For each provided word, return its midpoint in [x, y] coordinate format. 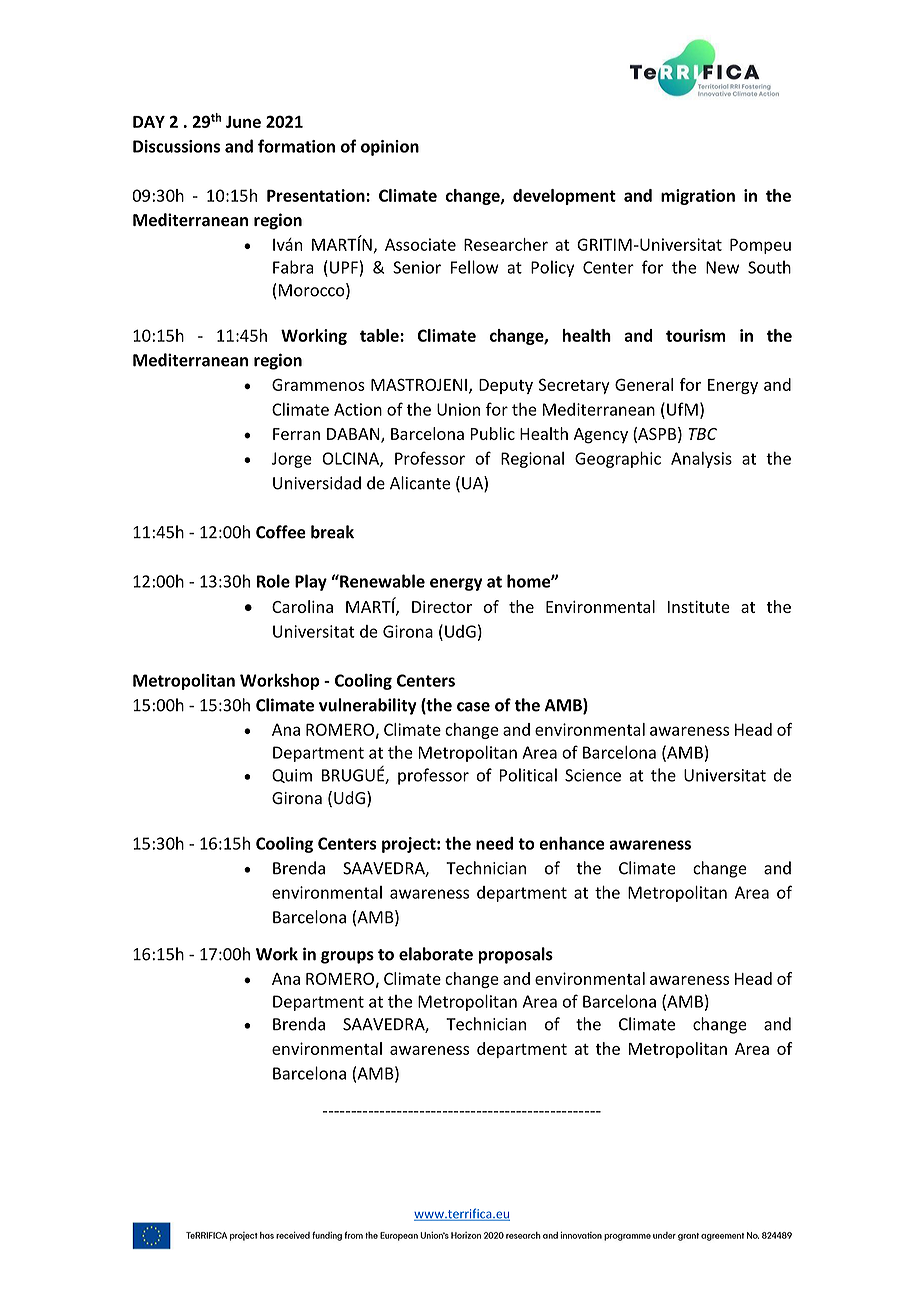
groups [347, 957]
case [473, 707]
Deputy [506, 386]
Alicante [420, 483]
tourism [696, 335]
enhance [571, 843]
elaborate [436, 954]
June [243, 122]
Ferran [296, 434]
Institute [699, 607]
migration [698, 197]
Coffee [281, 532]
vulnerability [368, 706]
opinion [390, 148]
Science [593, 775]
